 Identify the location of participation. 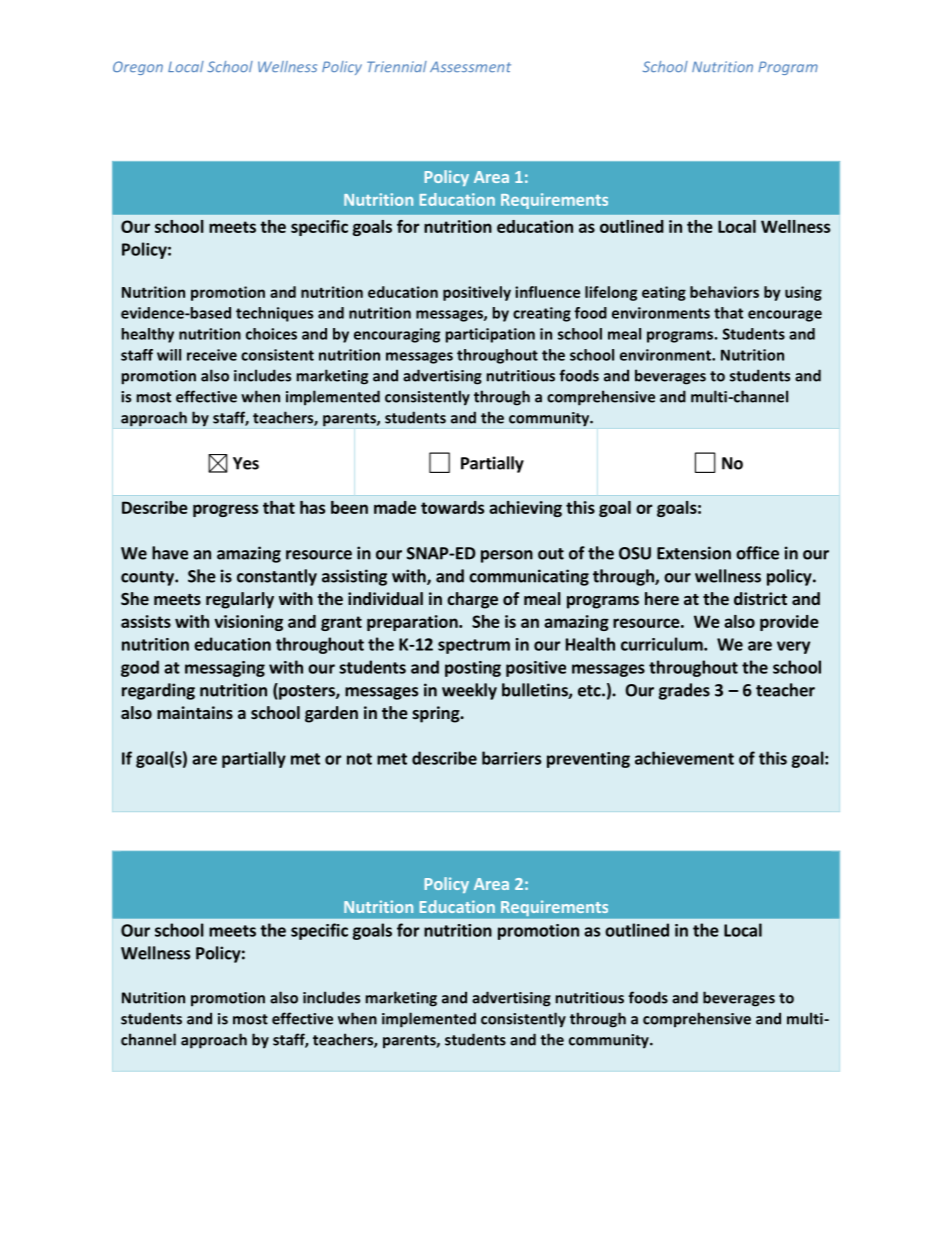
(490, 335).
